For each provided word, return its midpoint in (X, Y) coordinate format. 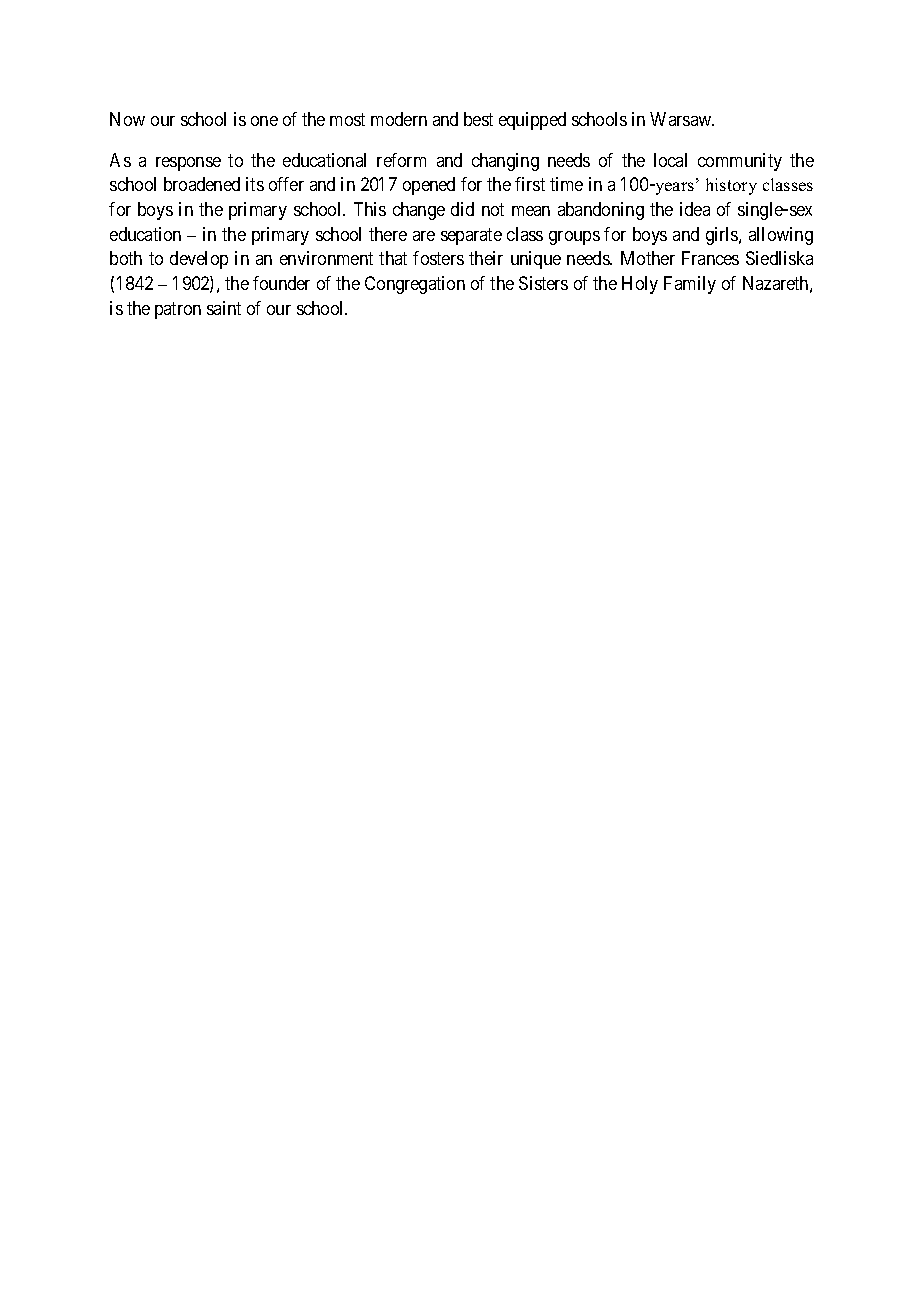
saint (224, 308)
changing (505, 162)
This (370, 209)
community (740, 162)
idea (695, 209)
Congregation (415, 285)
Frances (710, 258)
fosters (438, 258)
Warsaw (682, 119)
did (462, 209)
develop (199, 260)
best (478, 119)
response (188, 164)
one (264, 121)
